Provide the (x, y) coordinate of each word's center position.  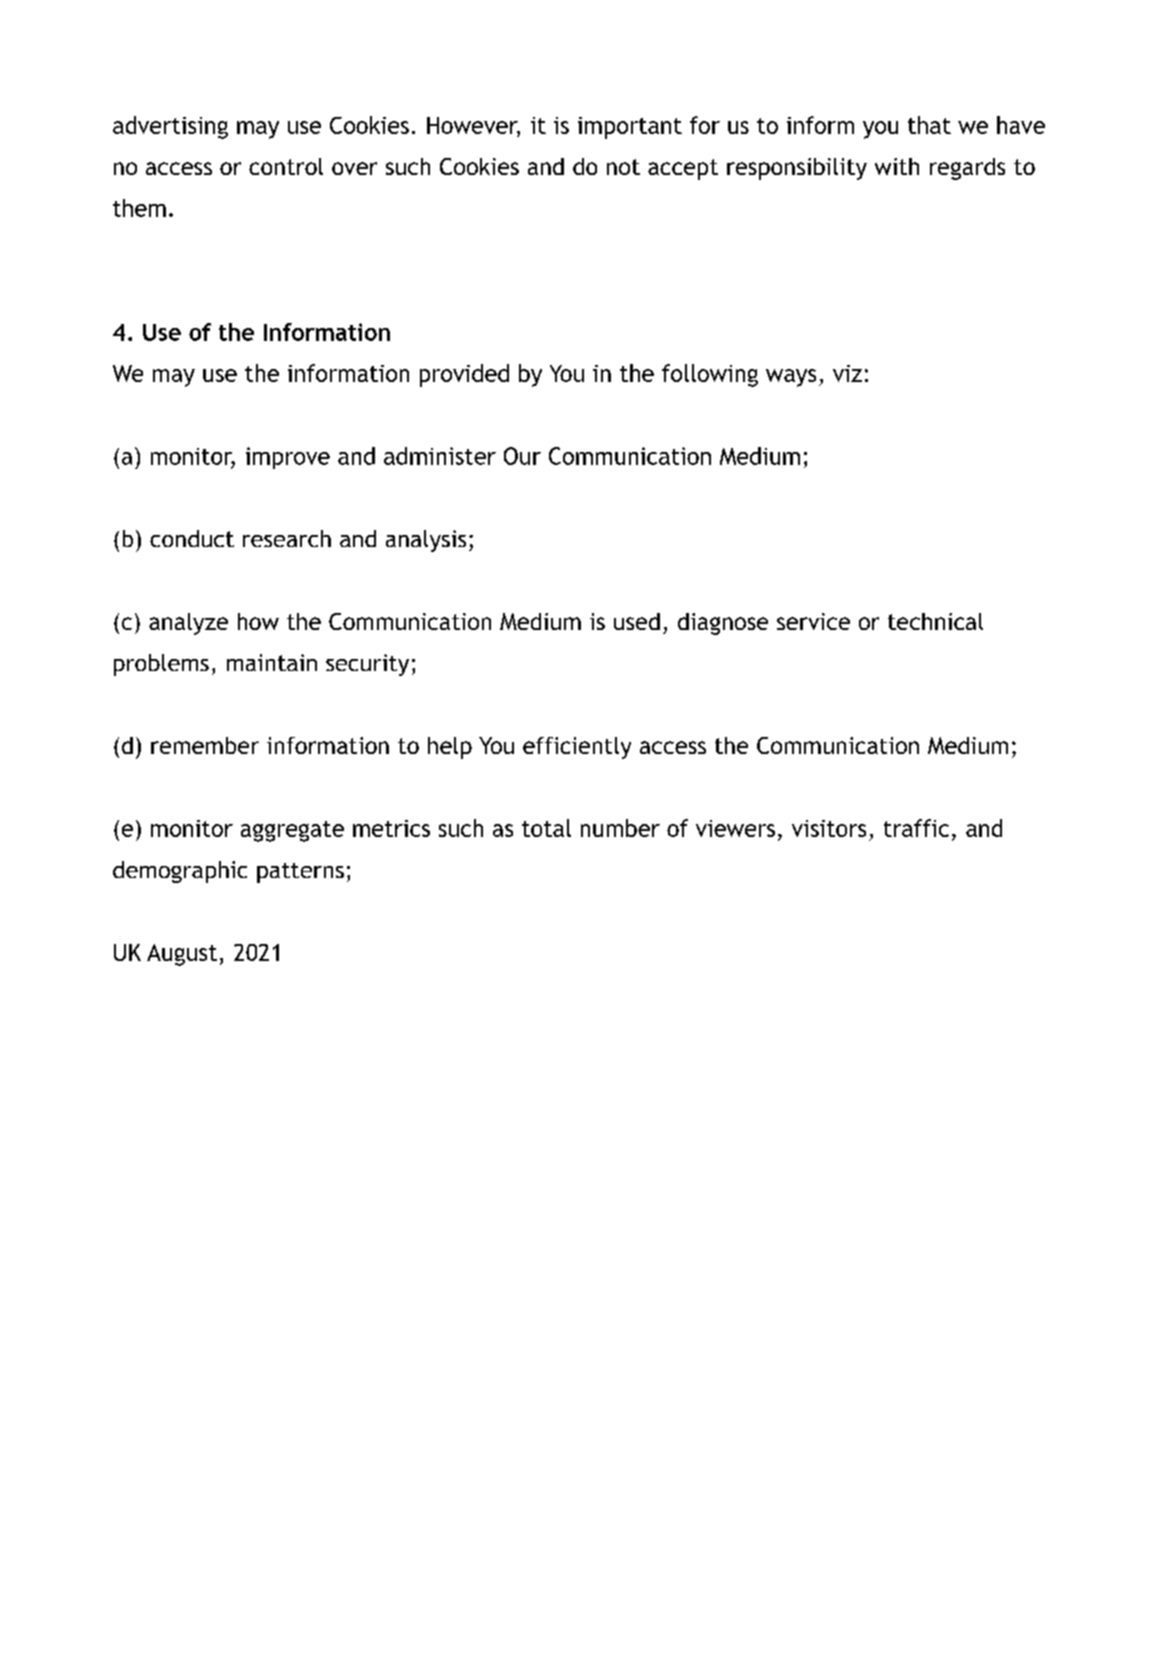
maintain (272, 662)
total (546, 828)
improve (288, 458)
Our (522, 456)
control (286, 166)
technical (935, 621)
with (897, 166)
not (623, 167)
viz (847, 373)
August (182, 955)
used (637, 621)
